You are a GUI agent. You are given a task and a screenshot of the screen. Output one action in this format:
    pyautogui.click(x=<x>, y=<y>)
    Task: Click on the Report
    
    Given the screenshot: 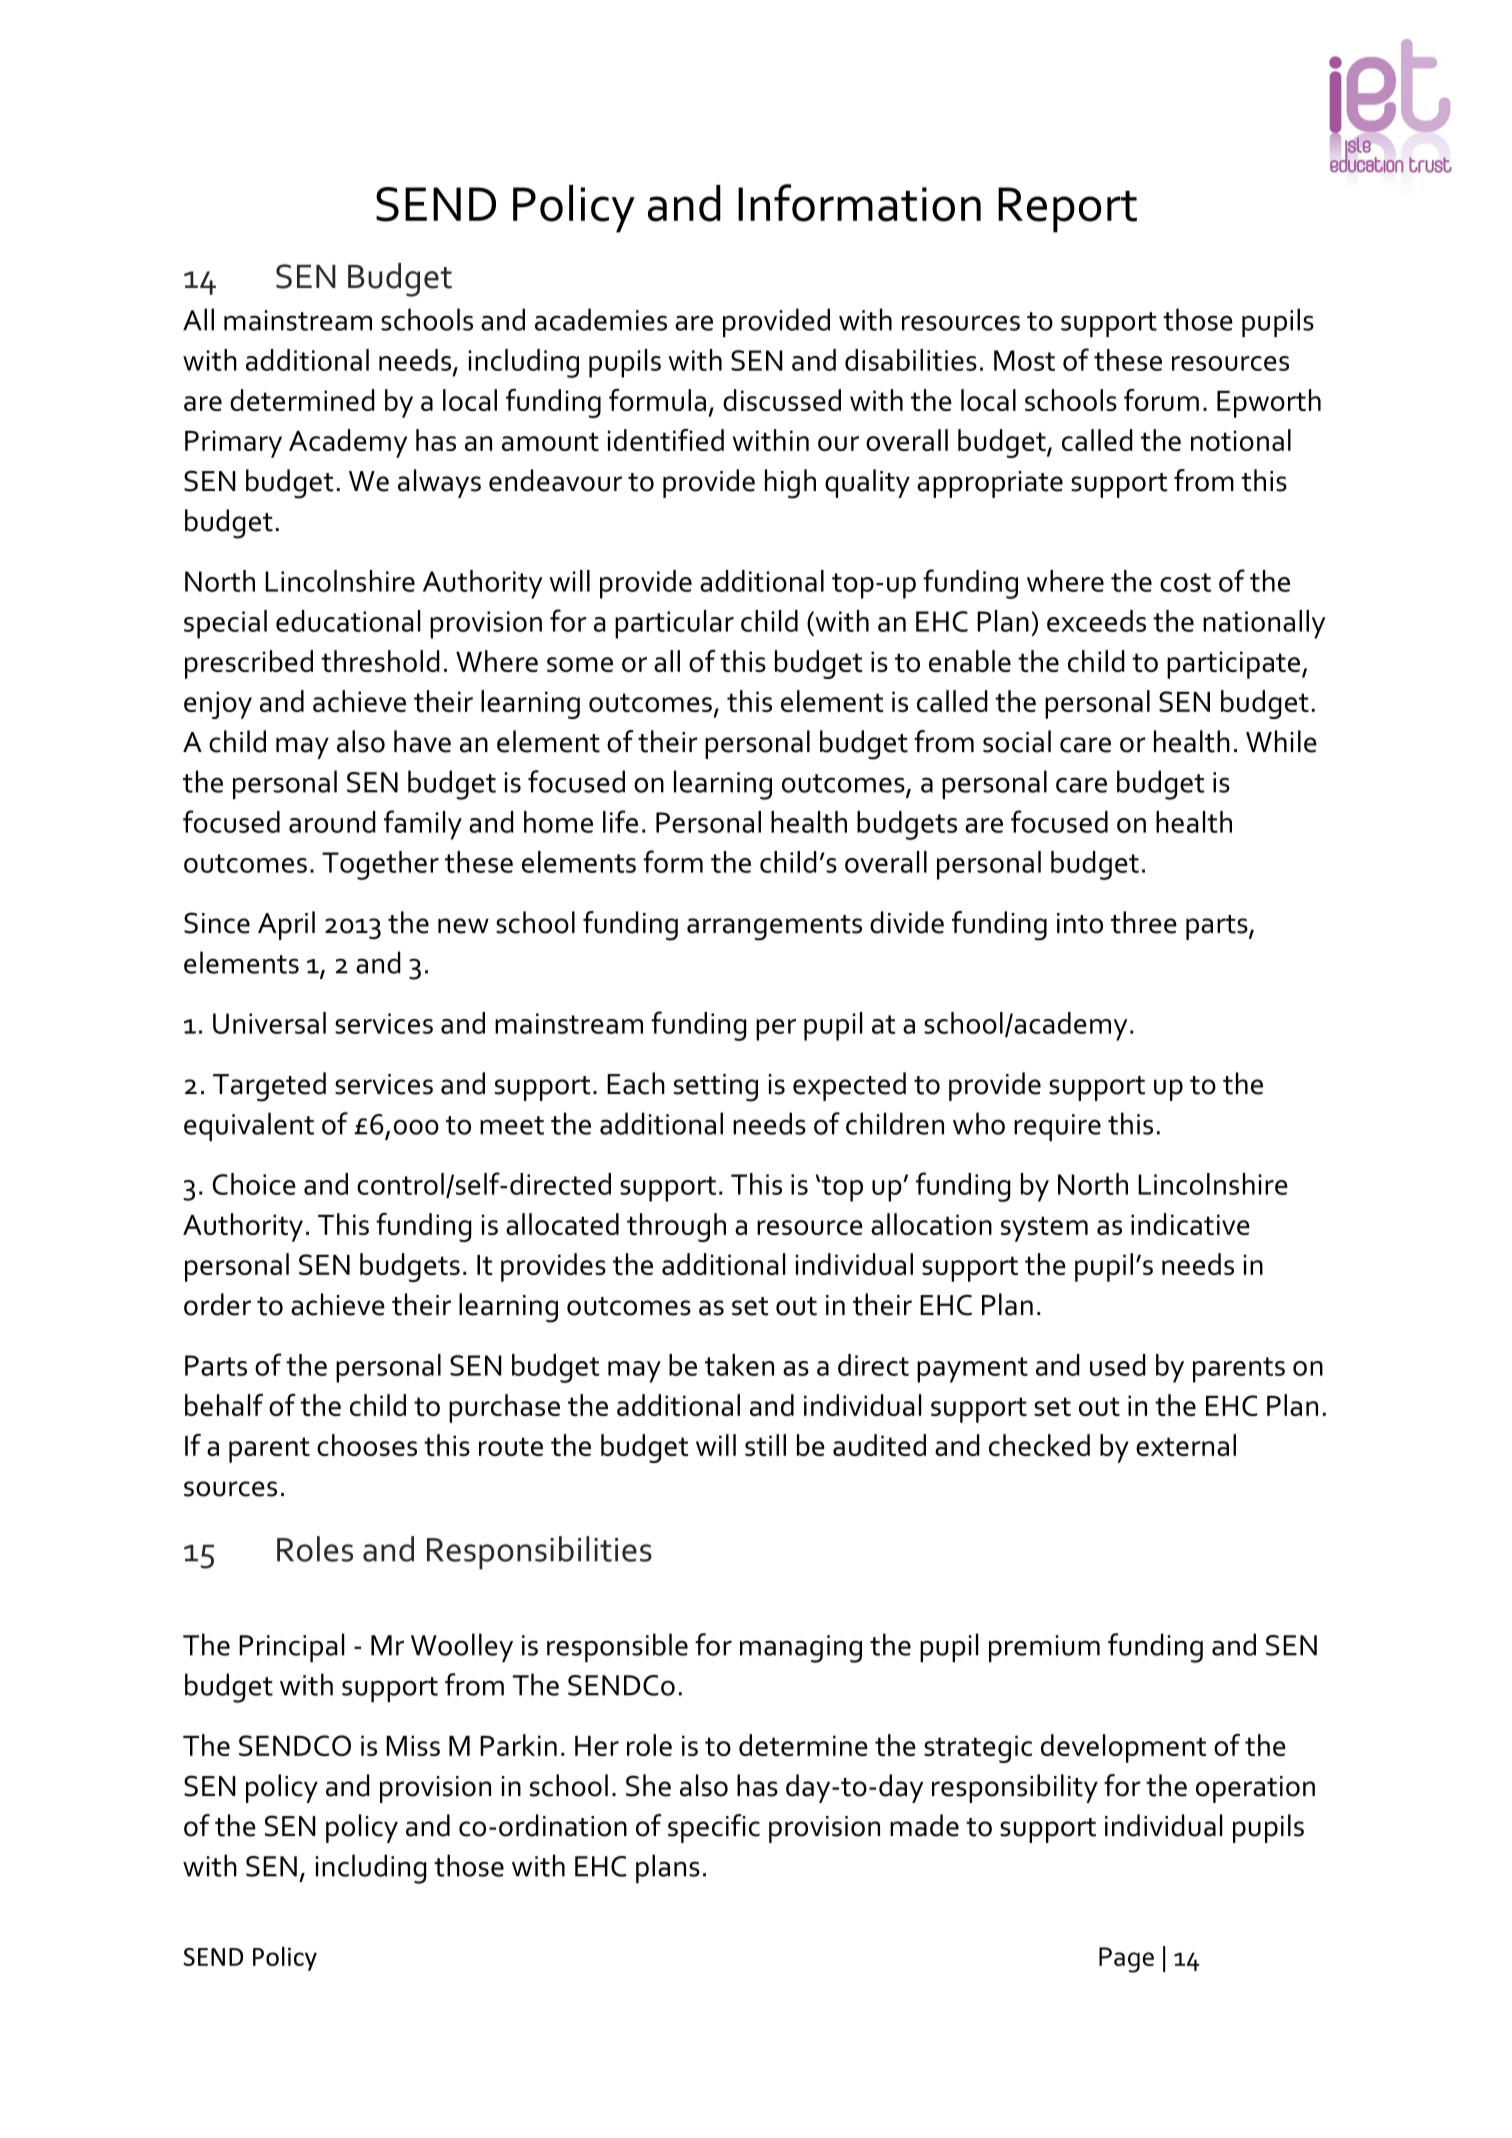 What is the action you would take?
    pyautogui.click(x=1067, y=210)
